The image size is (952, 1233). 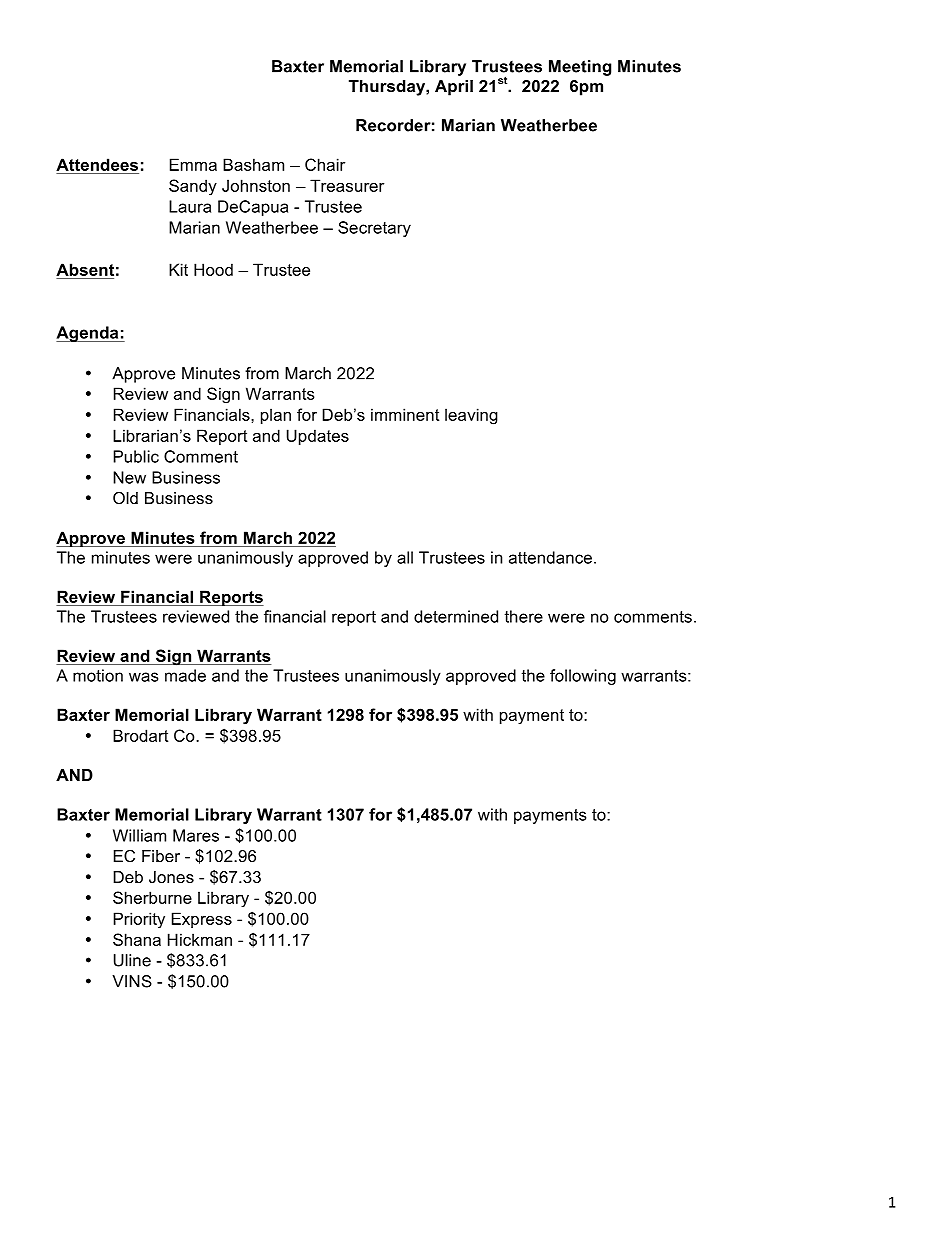 I want to click on Kit, so click(x=178, y=269).
